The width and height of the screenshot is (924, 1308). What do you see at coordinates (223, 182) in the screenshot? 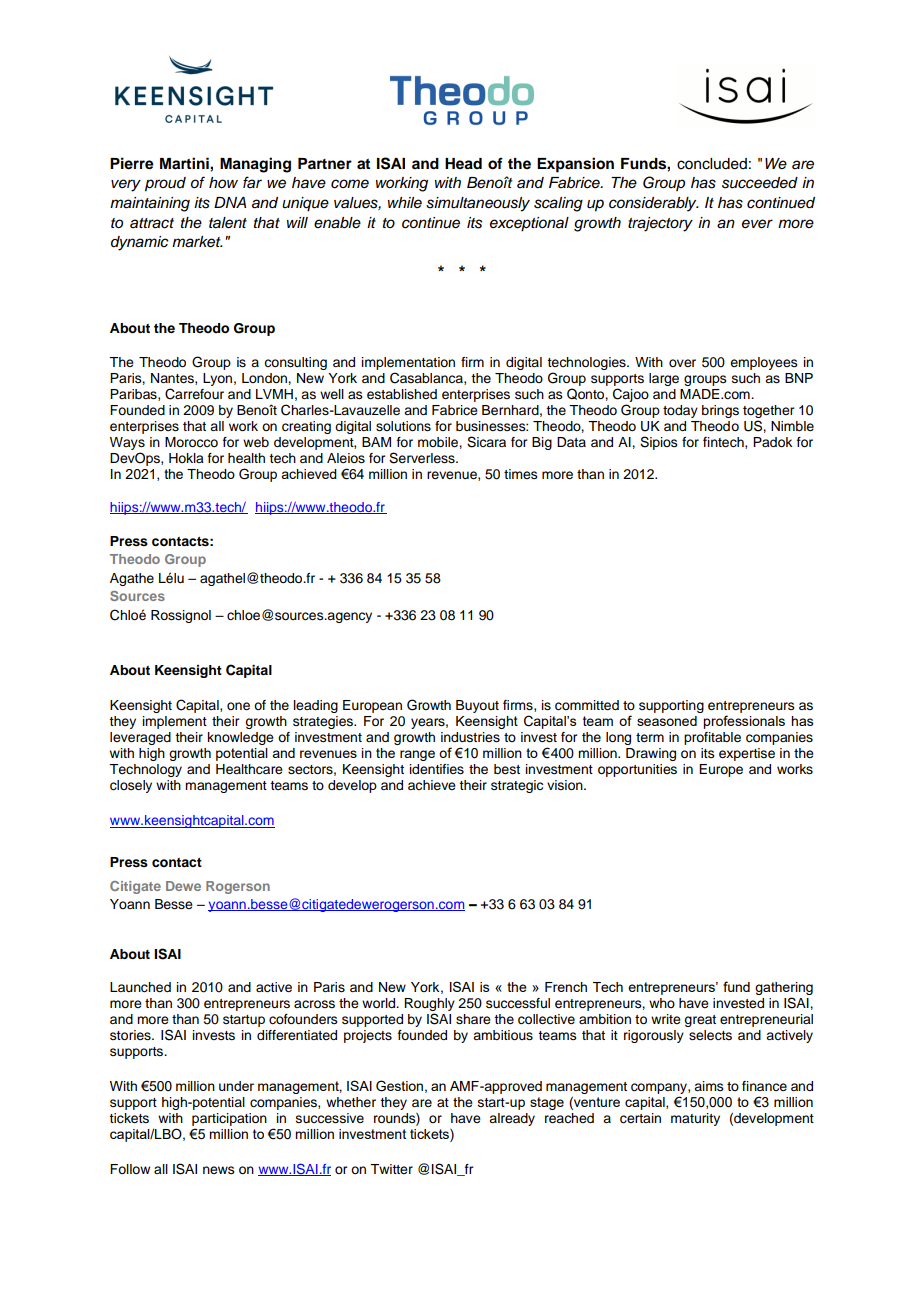
I see `how` at bounding box center [223, 182].
